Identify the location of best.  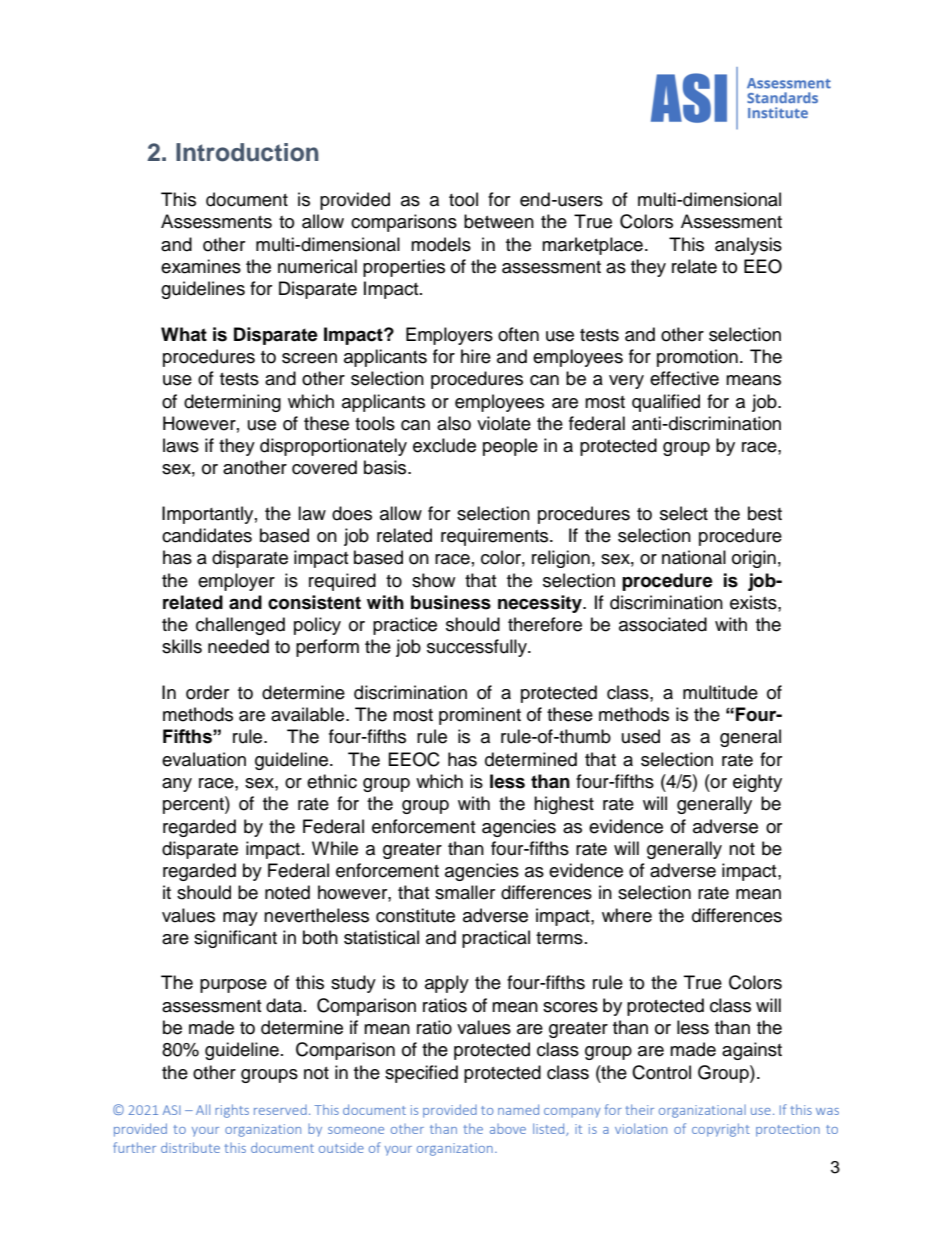
(765, 513).
